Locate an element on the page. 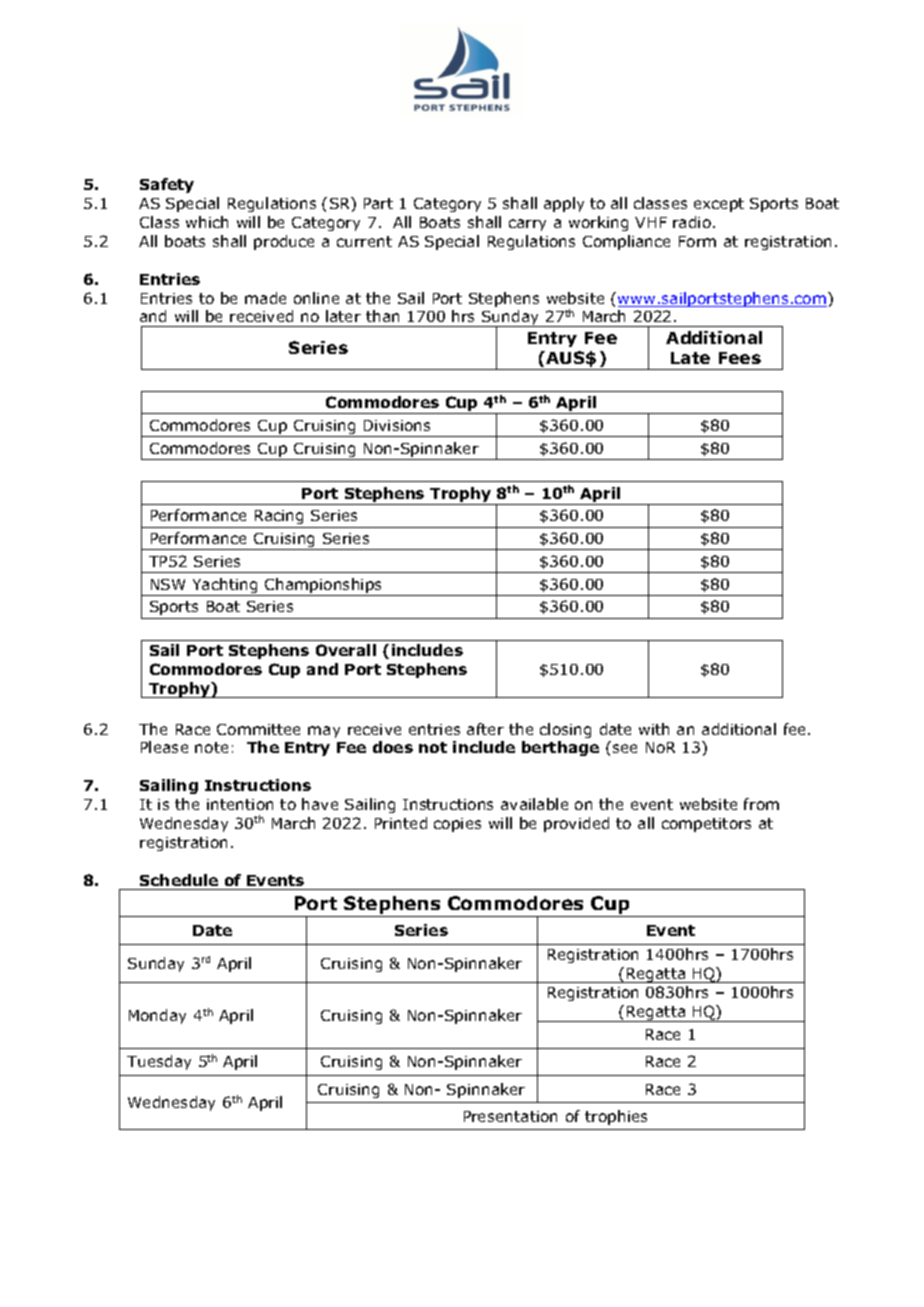 The width and height of the document is (924, 1307). radio is located at coordinates (692, 222).
